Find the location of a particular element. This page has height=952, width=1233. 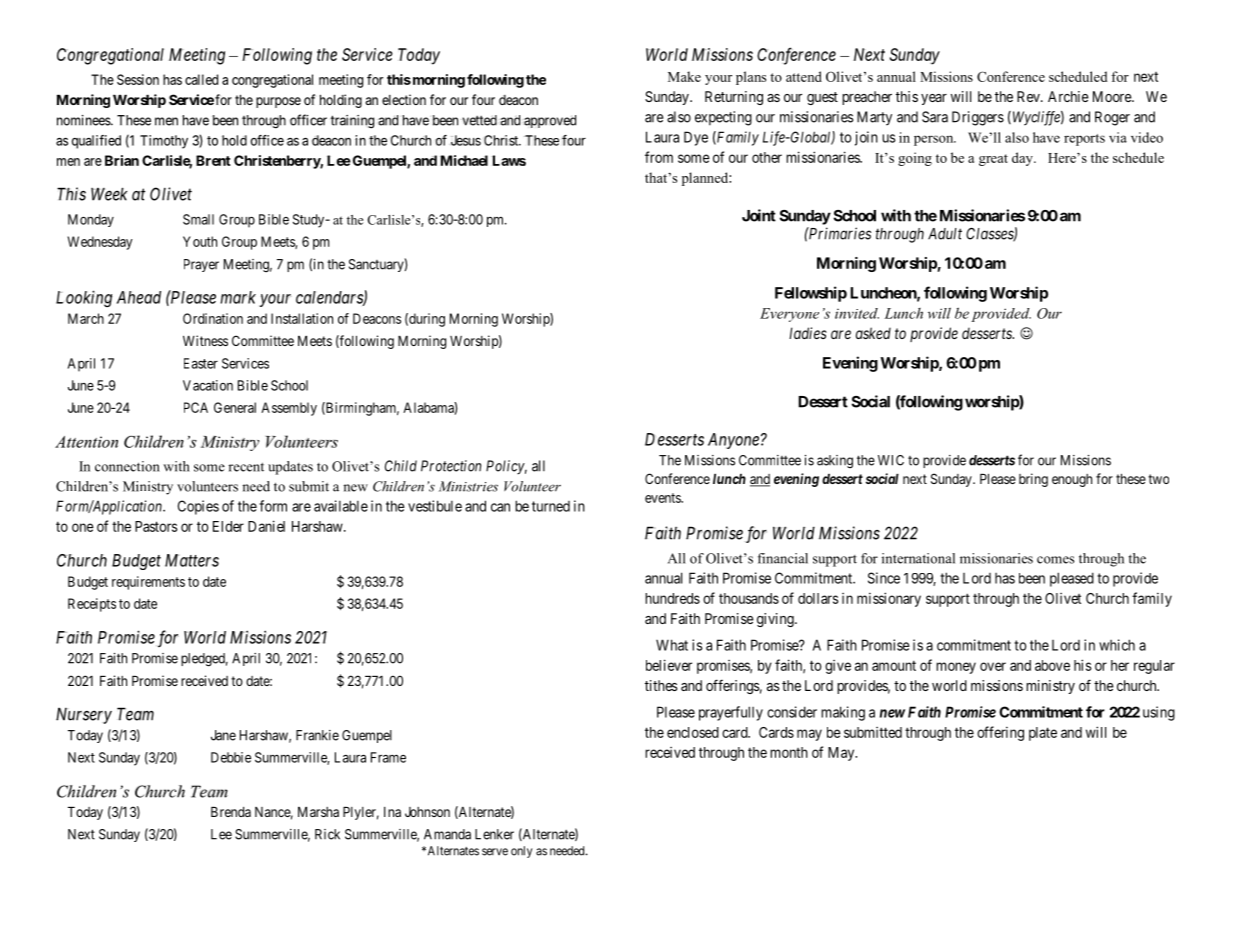

Adult is located at coordinates (945, 234).
